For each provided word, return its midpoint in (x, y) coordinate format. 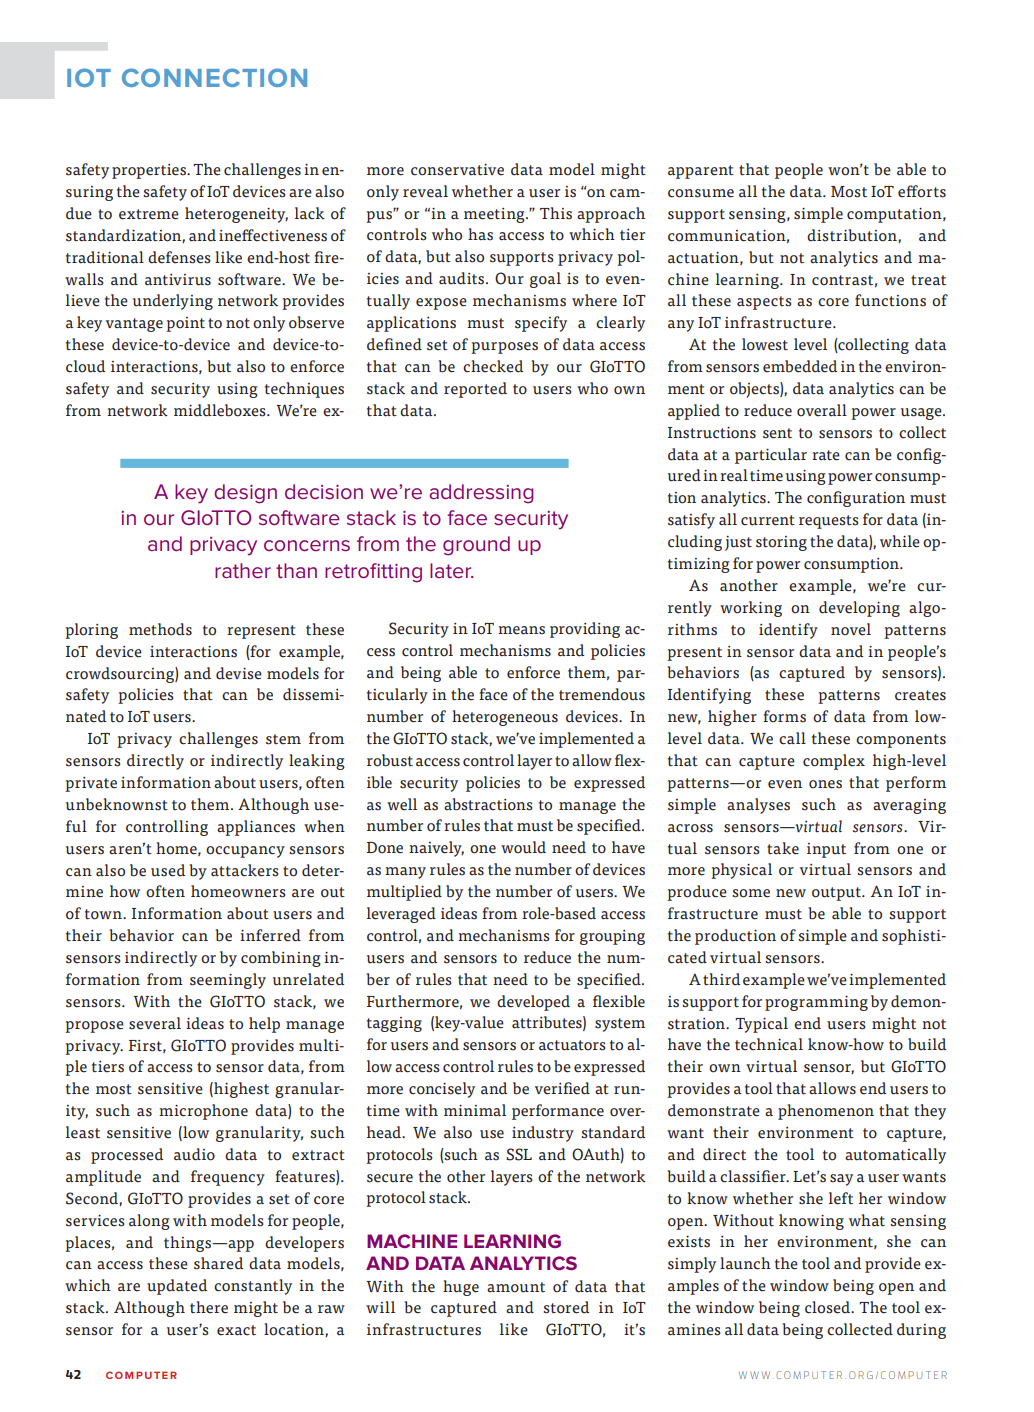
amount (516, 1287)
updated (177, 1287)
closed (829, 1307)
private (91, 784)
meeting (495, 215)
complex (834, 762)
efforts (922, 191)
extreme (149, 214)
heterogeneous (505, 718)
